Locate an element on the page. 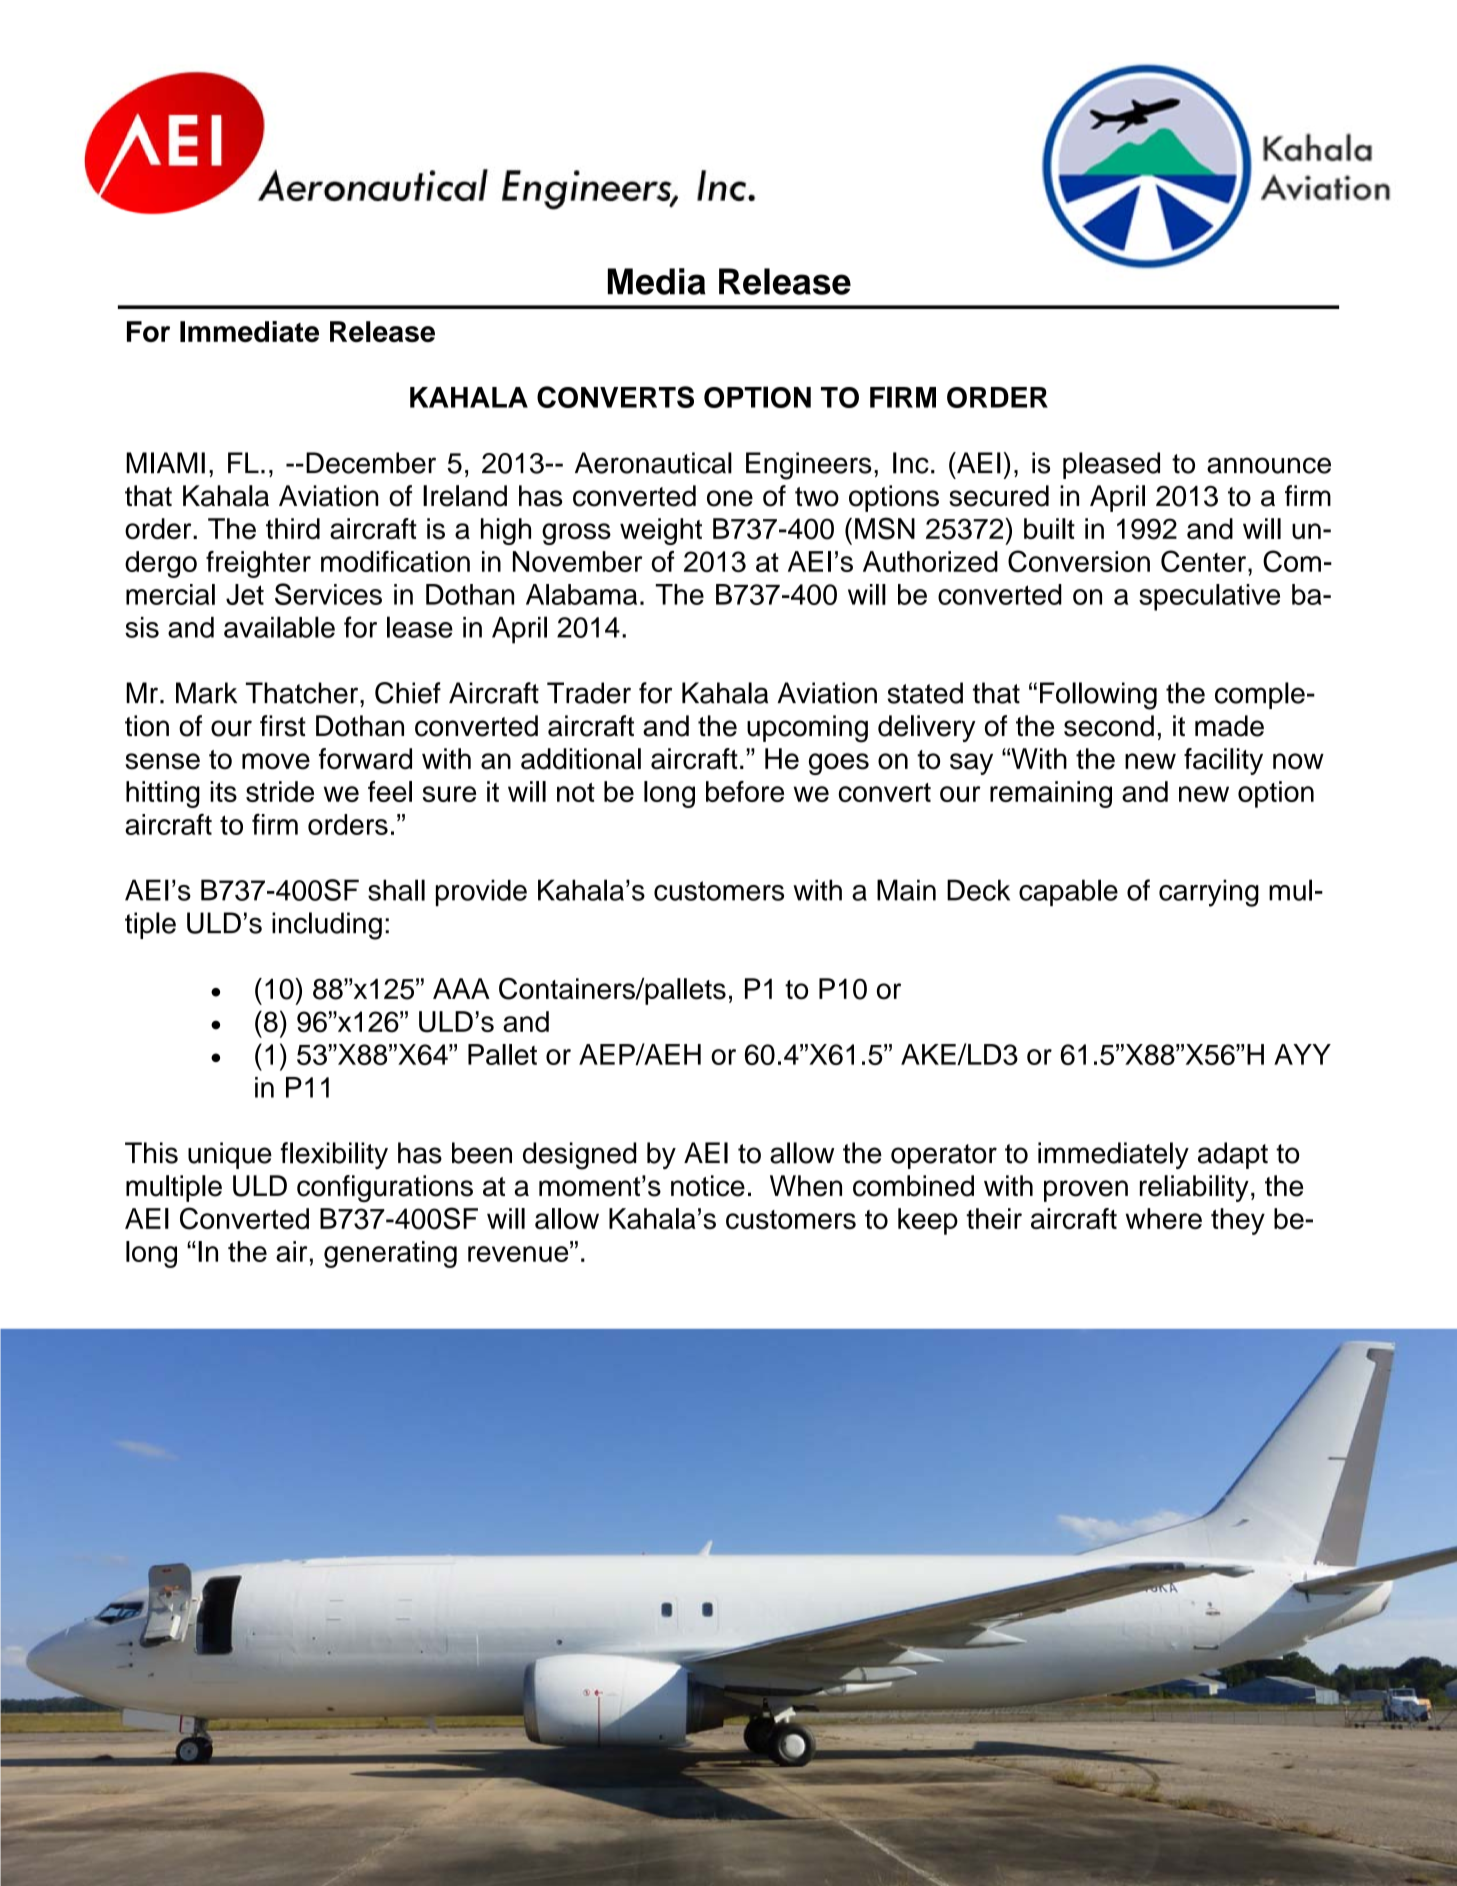  announce is located at coordinates (1269, 465).
